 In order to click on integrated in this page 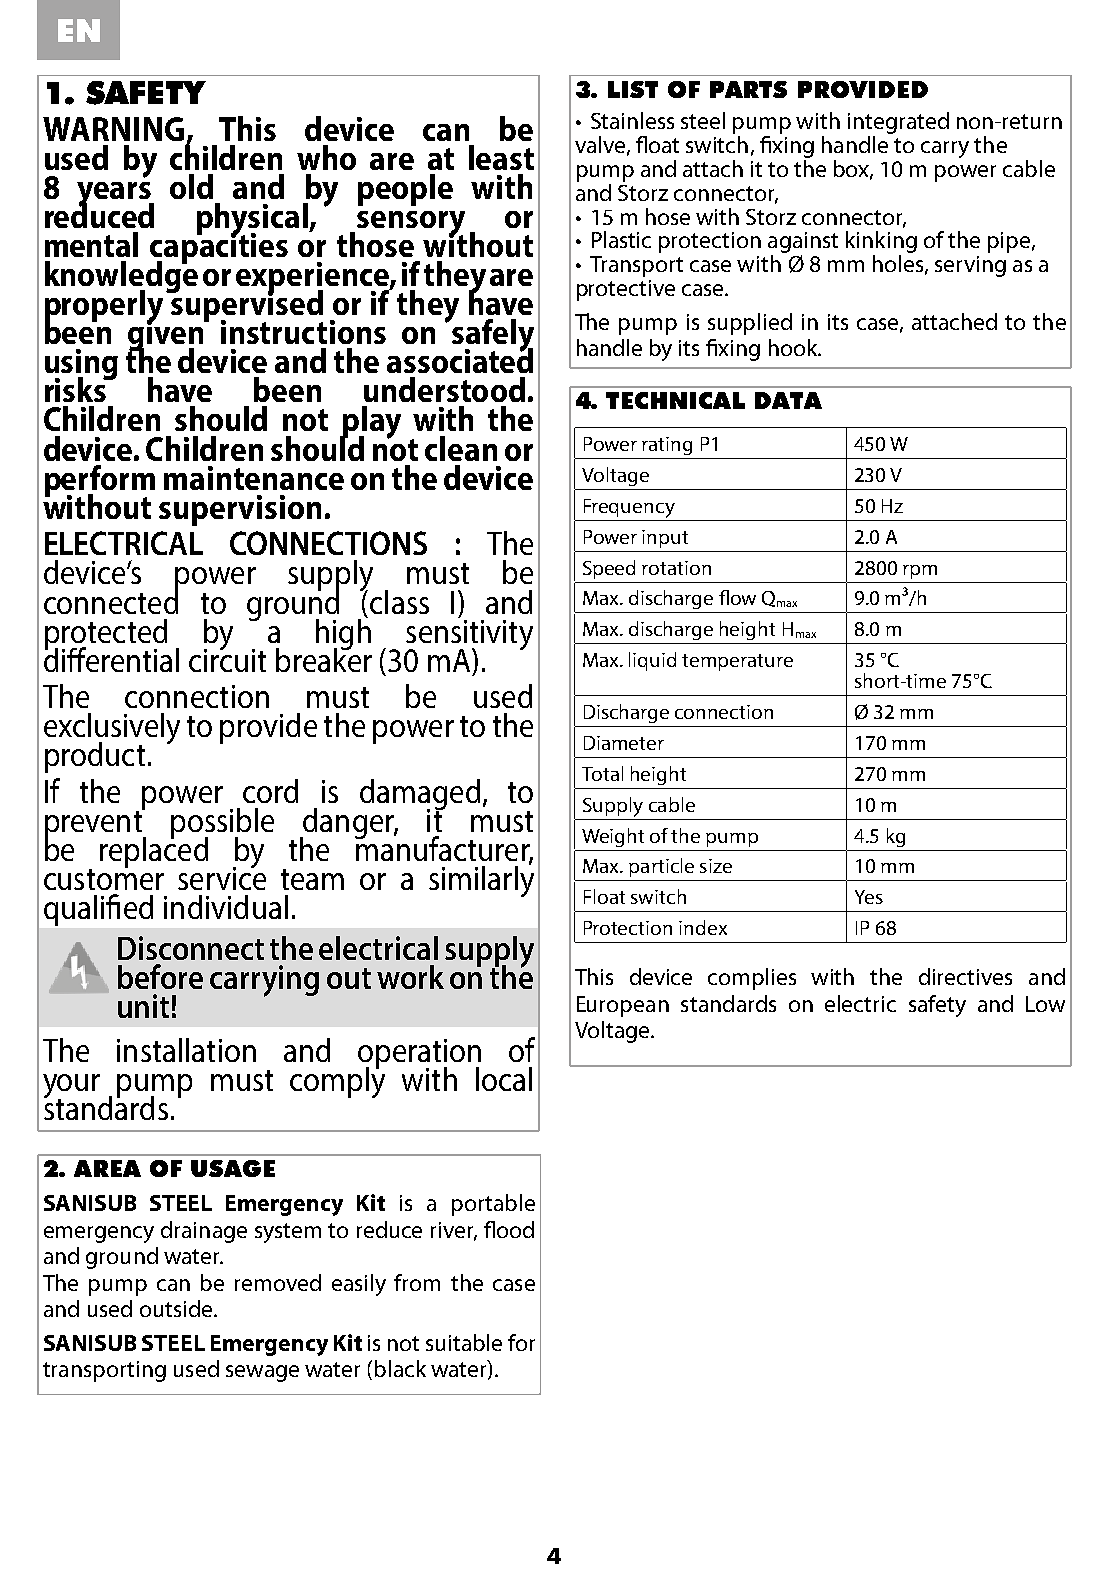, I will do `click(898, 124)`.
